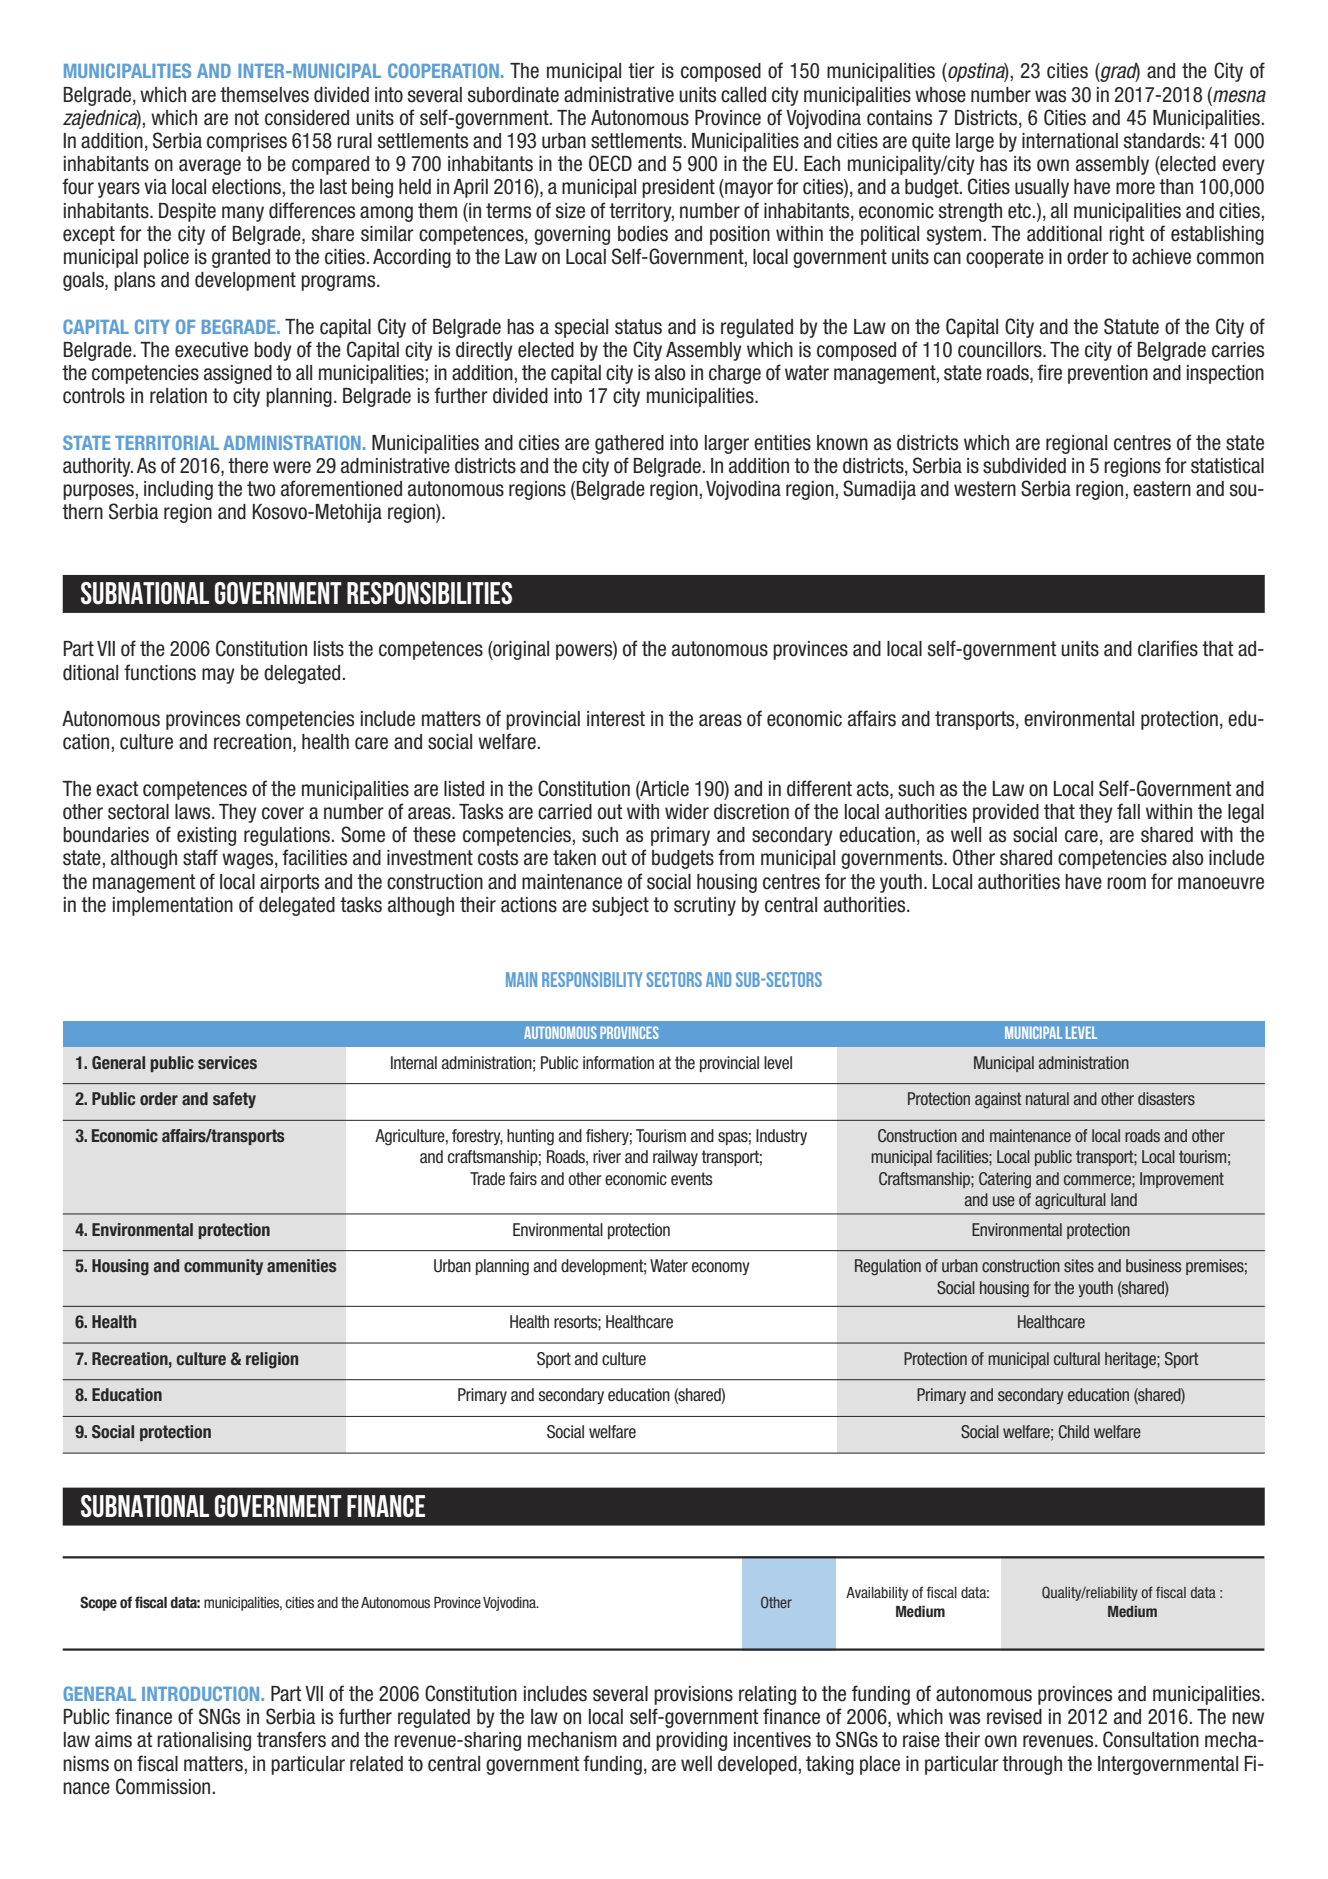 This page has width=1328, height=1879. I want to click on room, so click(1126, 883).
